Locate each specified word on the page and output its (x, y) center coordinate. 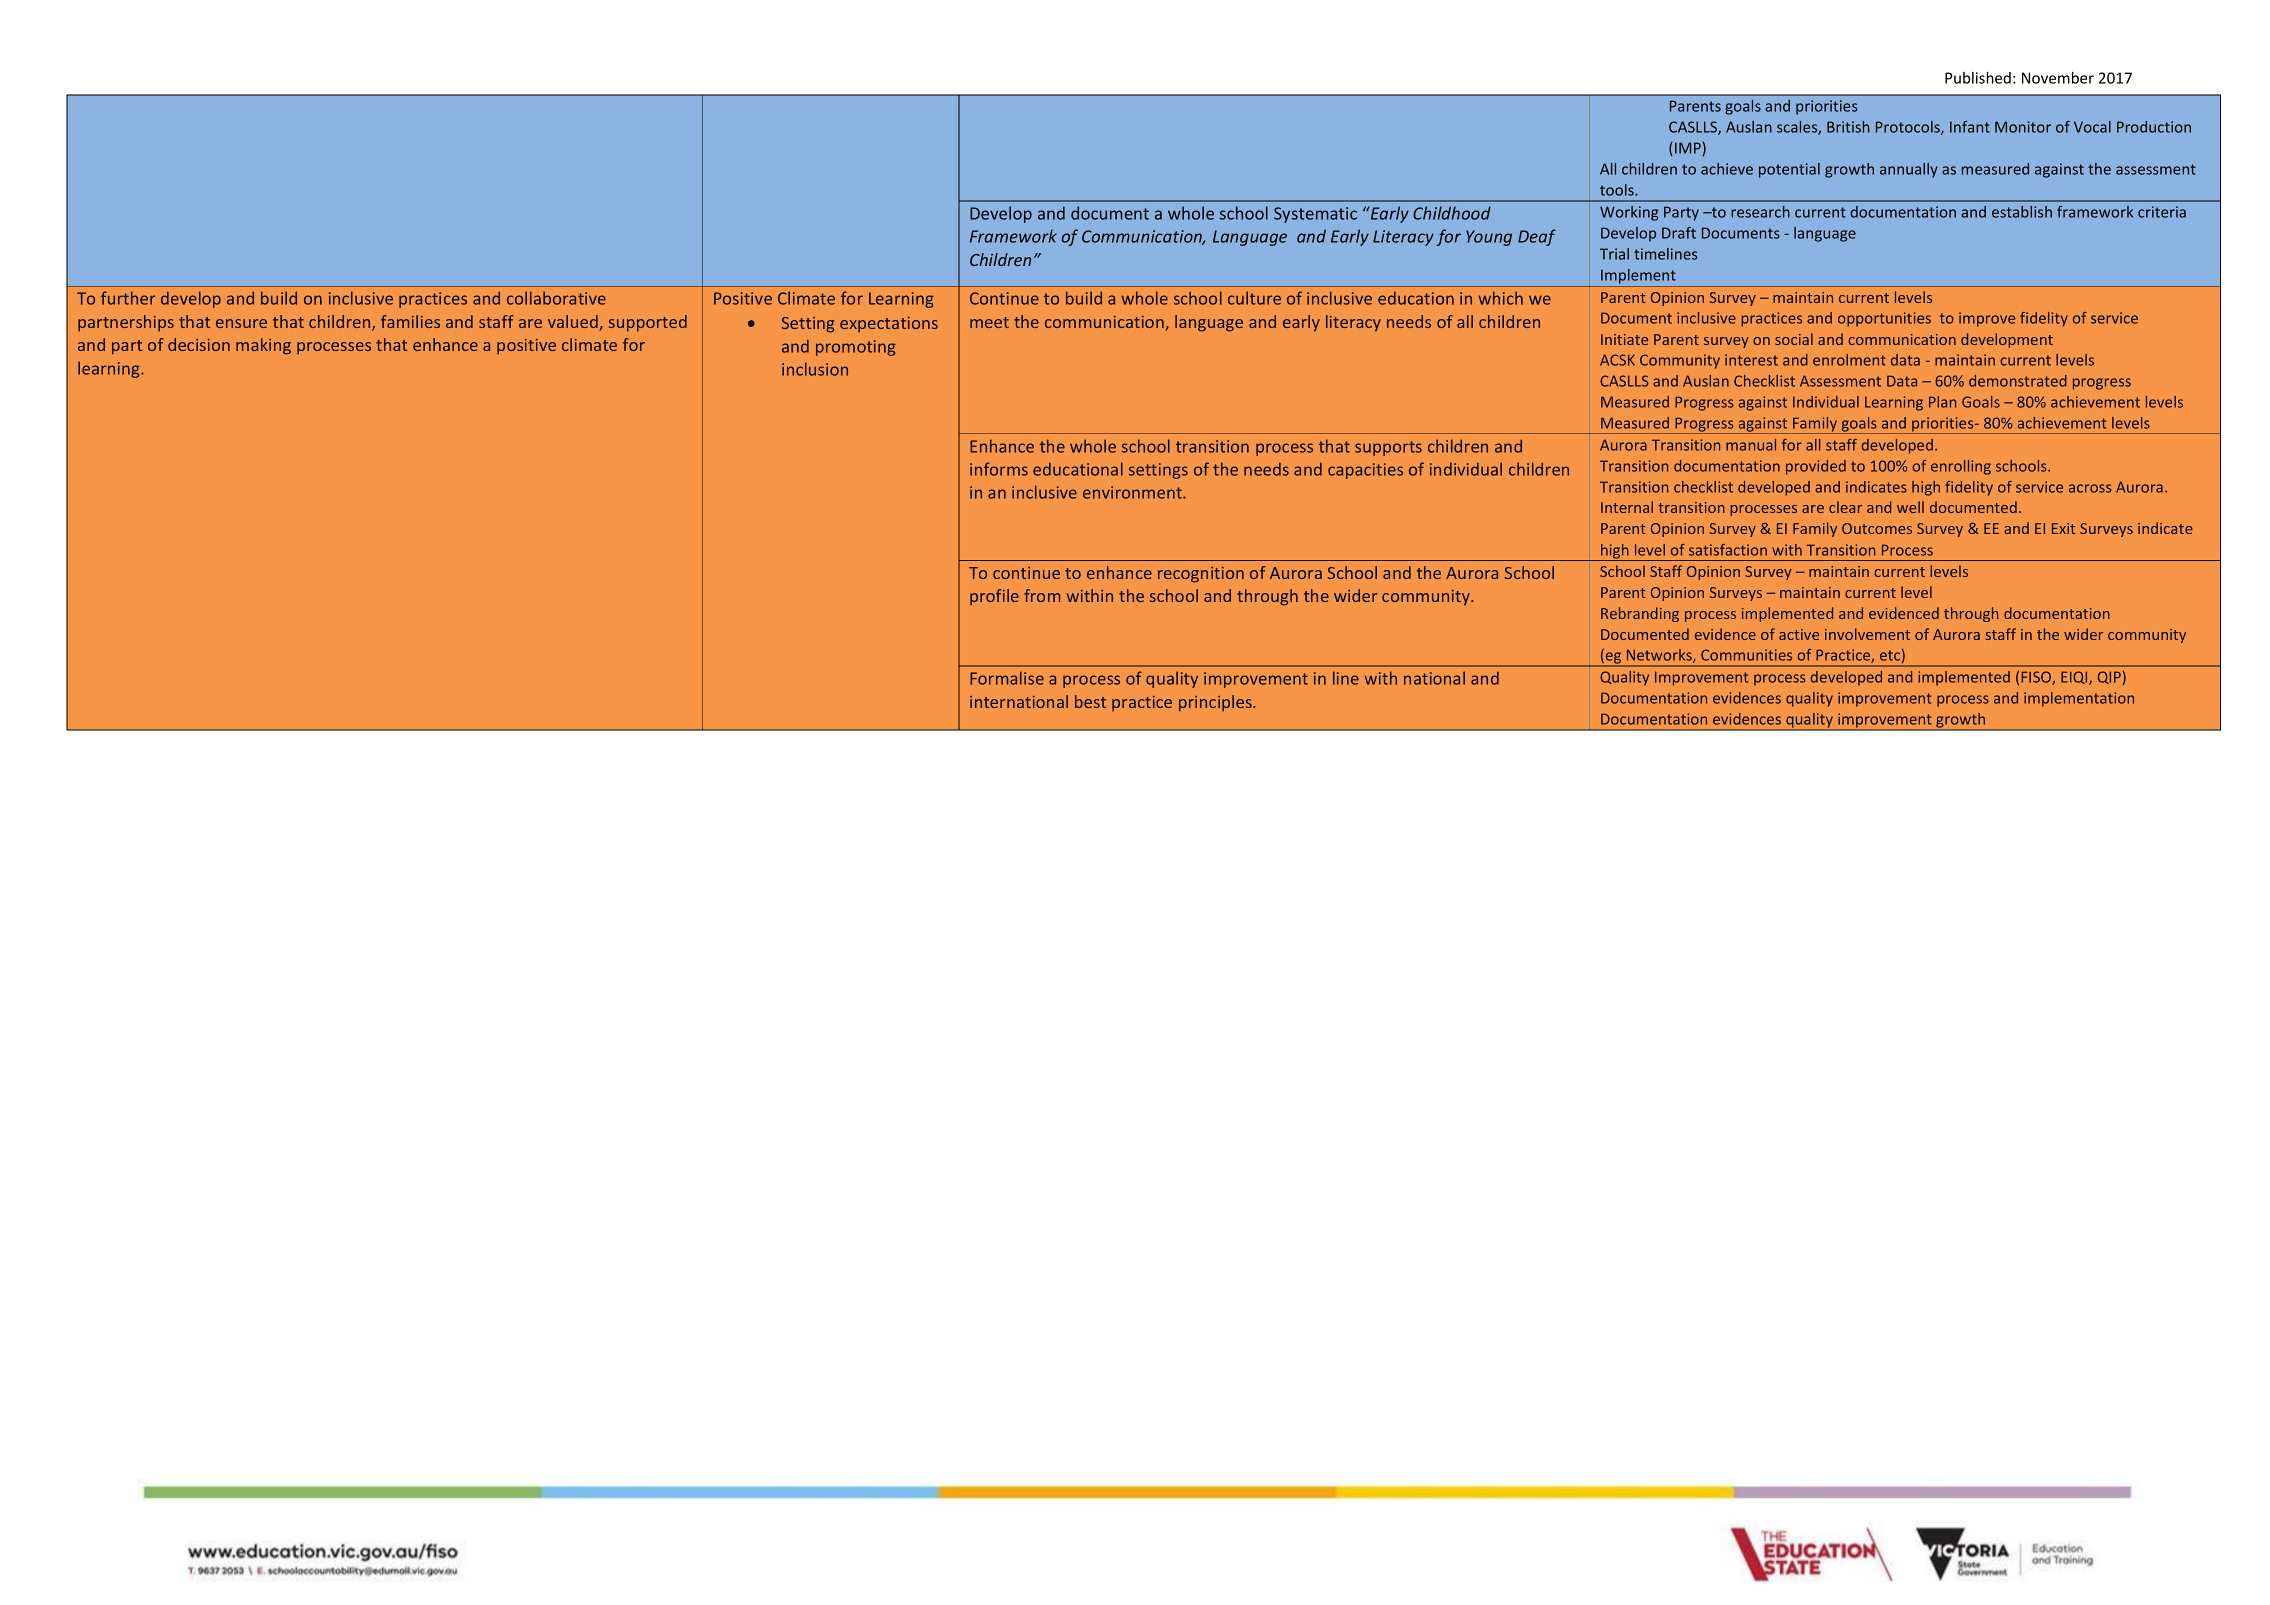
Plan (1942, 402)
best (1090, 701)
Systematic (1315, 215)
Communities (1746, 655)
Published (1978, 78)
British (1848, 127)
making (263, 346)
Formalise (1007, 678)
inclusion (815, 369)
